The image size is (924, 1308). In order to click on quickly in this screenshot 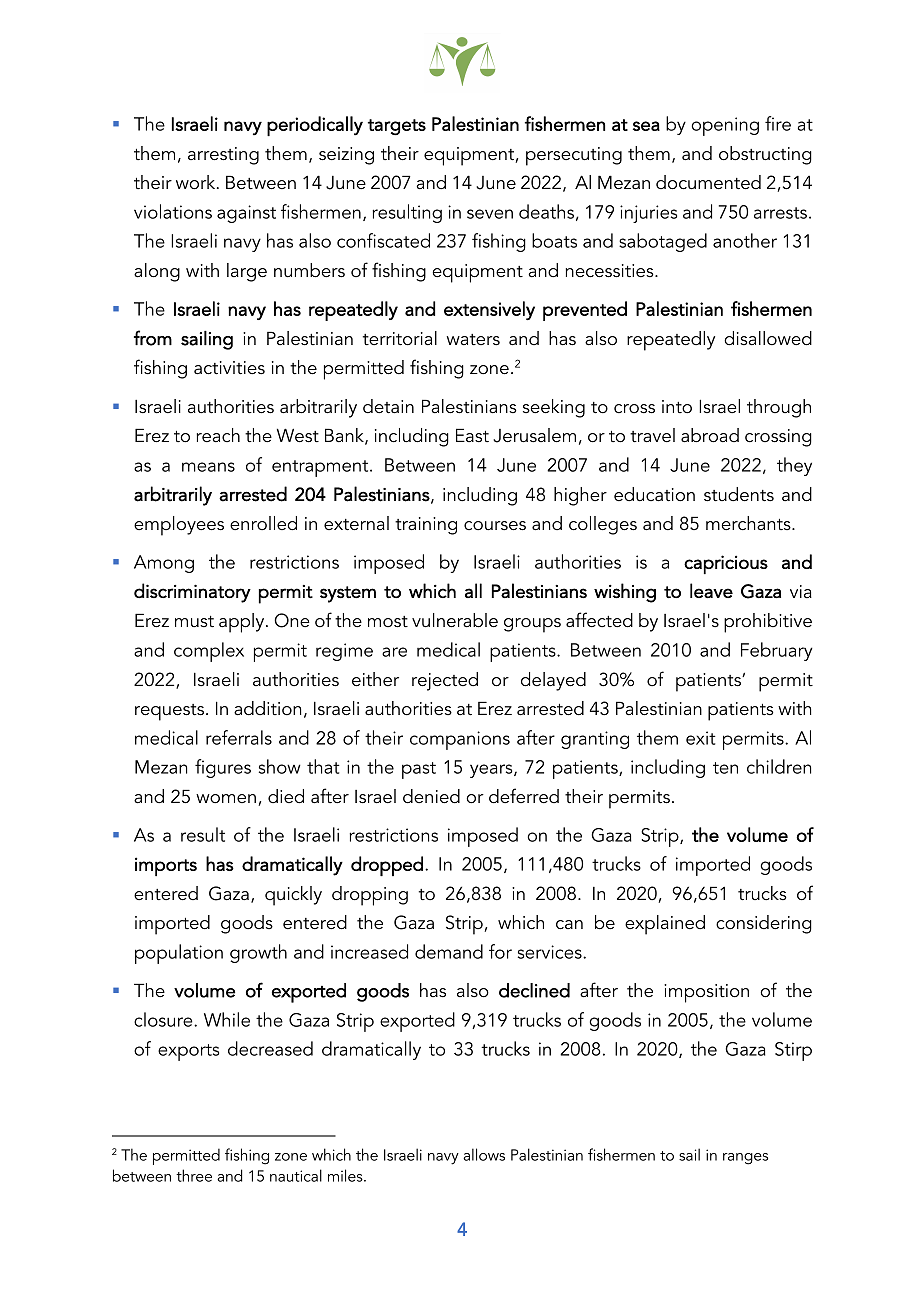, I will do `click(293, 896)`.
